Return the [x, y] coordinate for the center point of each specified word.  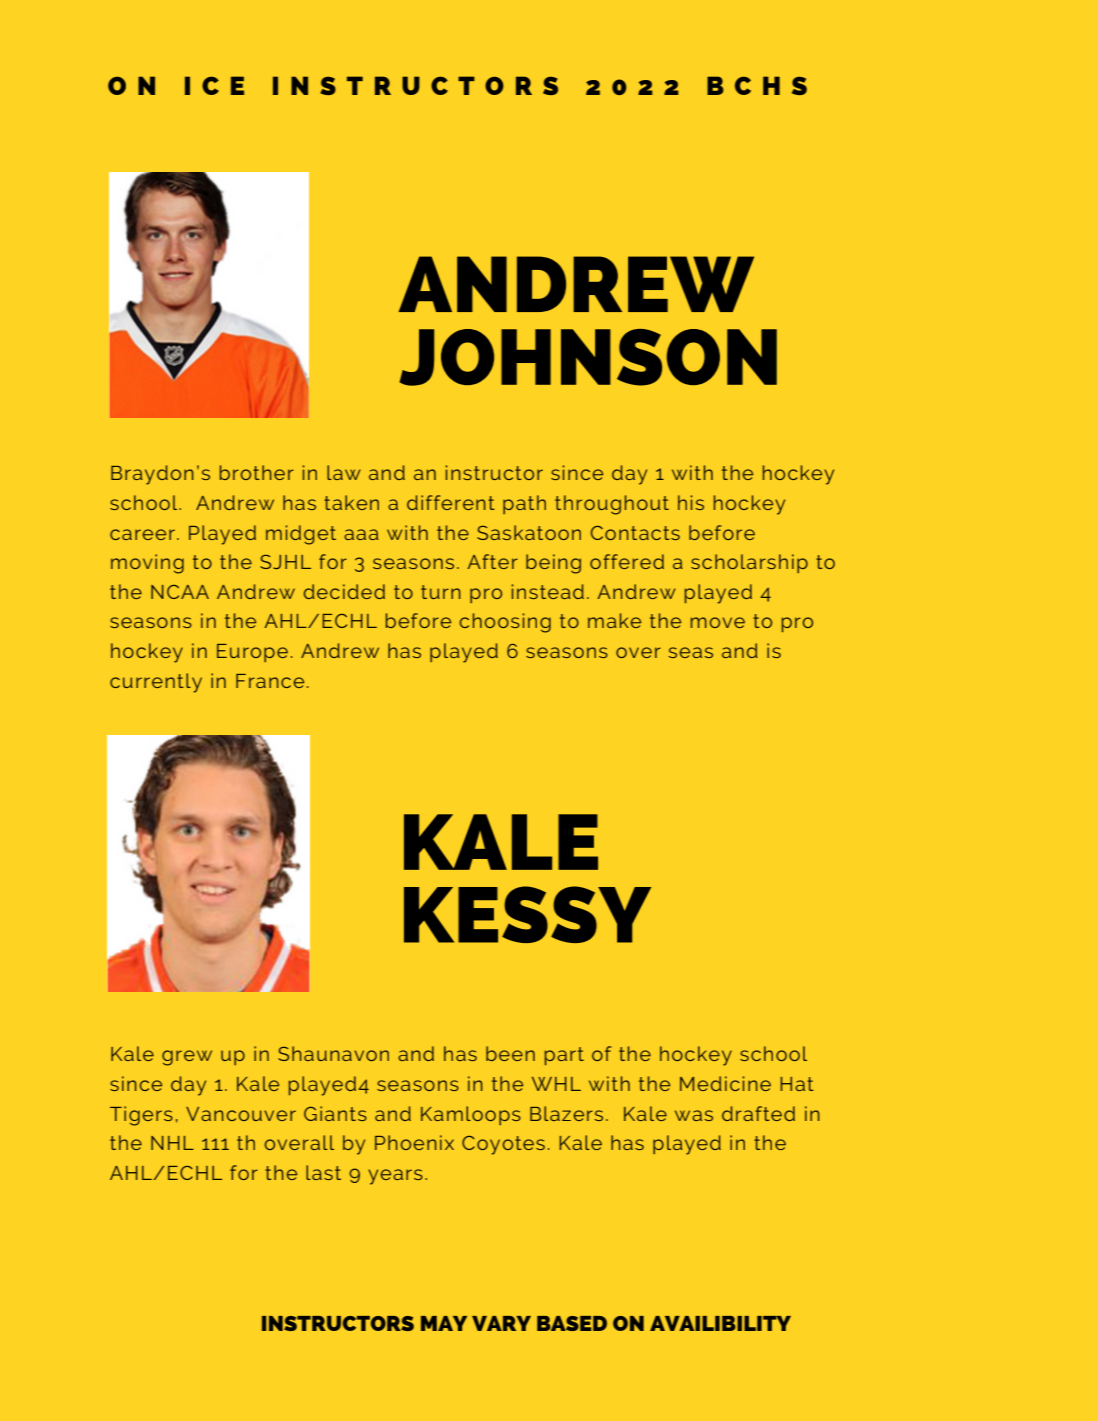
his [691, 502]
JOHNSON [588, 357]
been [510, 1053]
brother [257, 472]
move [718, 622]
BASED [572, 1323]
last [323, 1172]
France [270, 681]
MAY [444, 1323]
